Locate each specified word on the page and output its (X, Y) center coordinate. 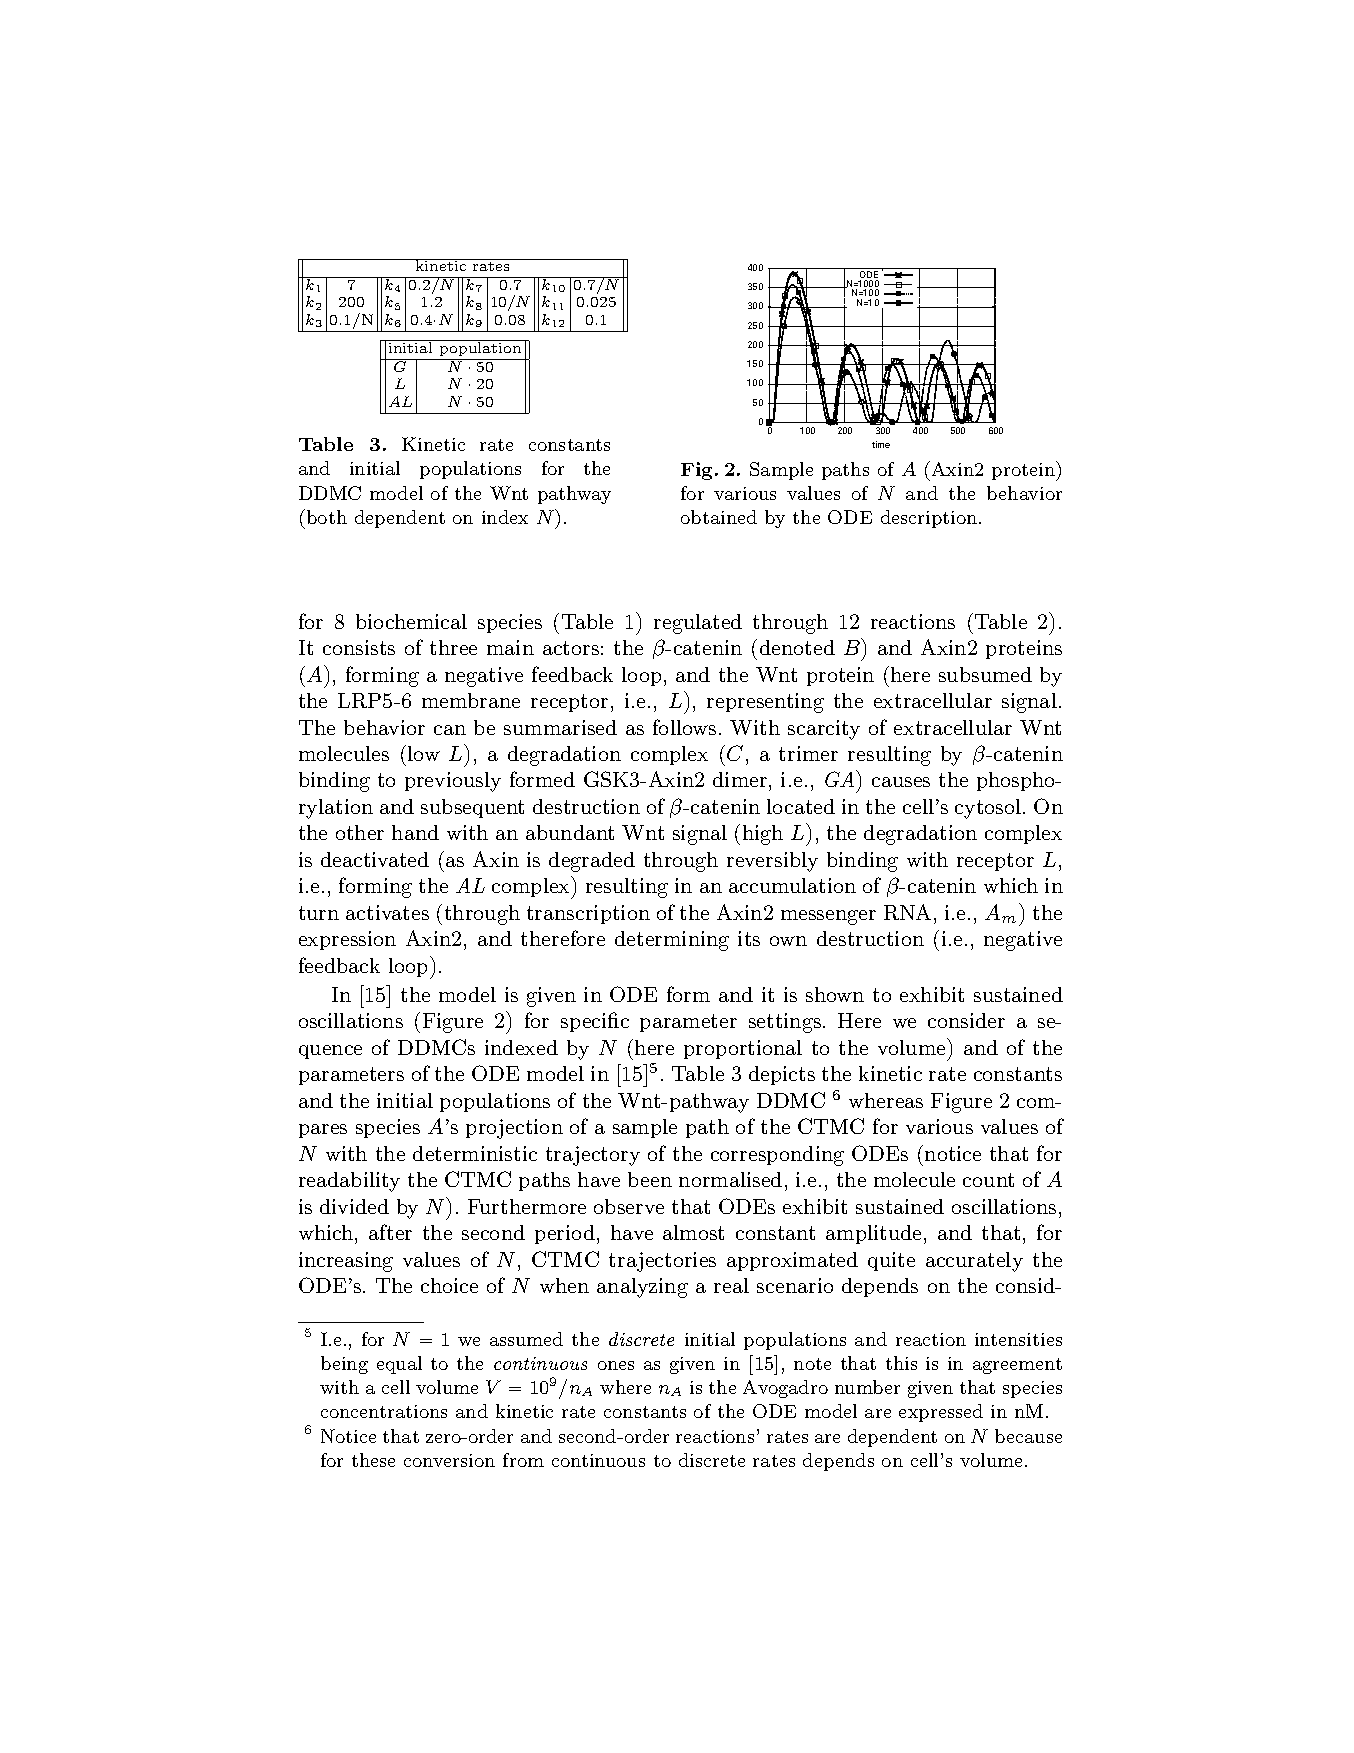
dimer (740, 779)
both (325, 516)
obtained (719, 517)
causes (901, 782)
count (988, 1180)
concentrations (384, 1411)
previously (453, 782)
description (929, 519)
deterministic (475, 1153)
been (650, 1179)
